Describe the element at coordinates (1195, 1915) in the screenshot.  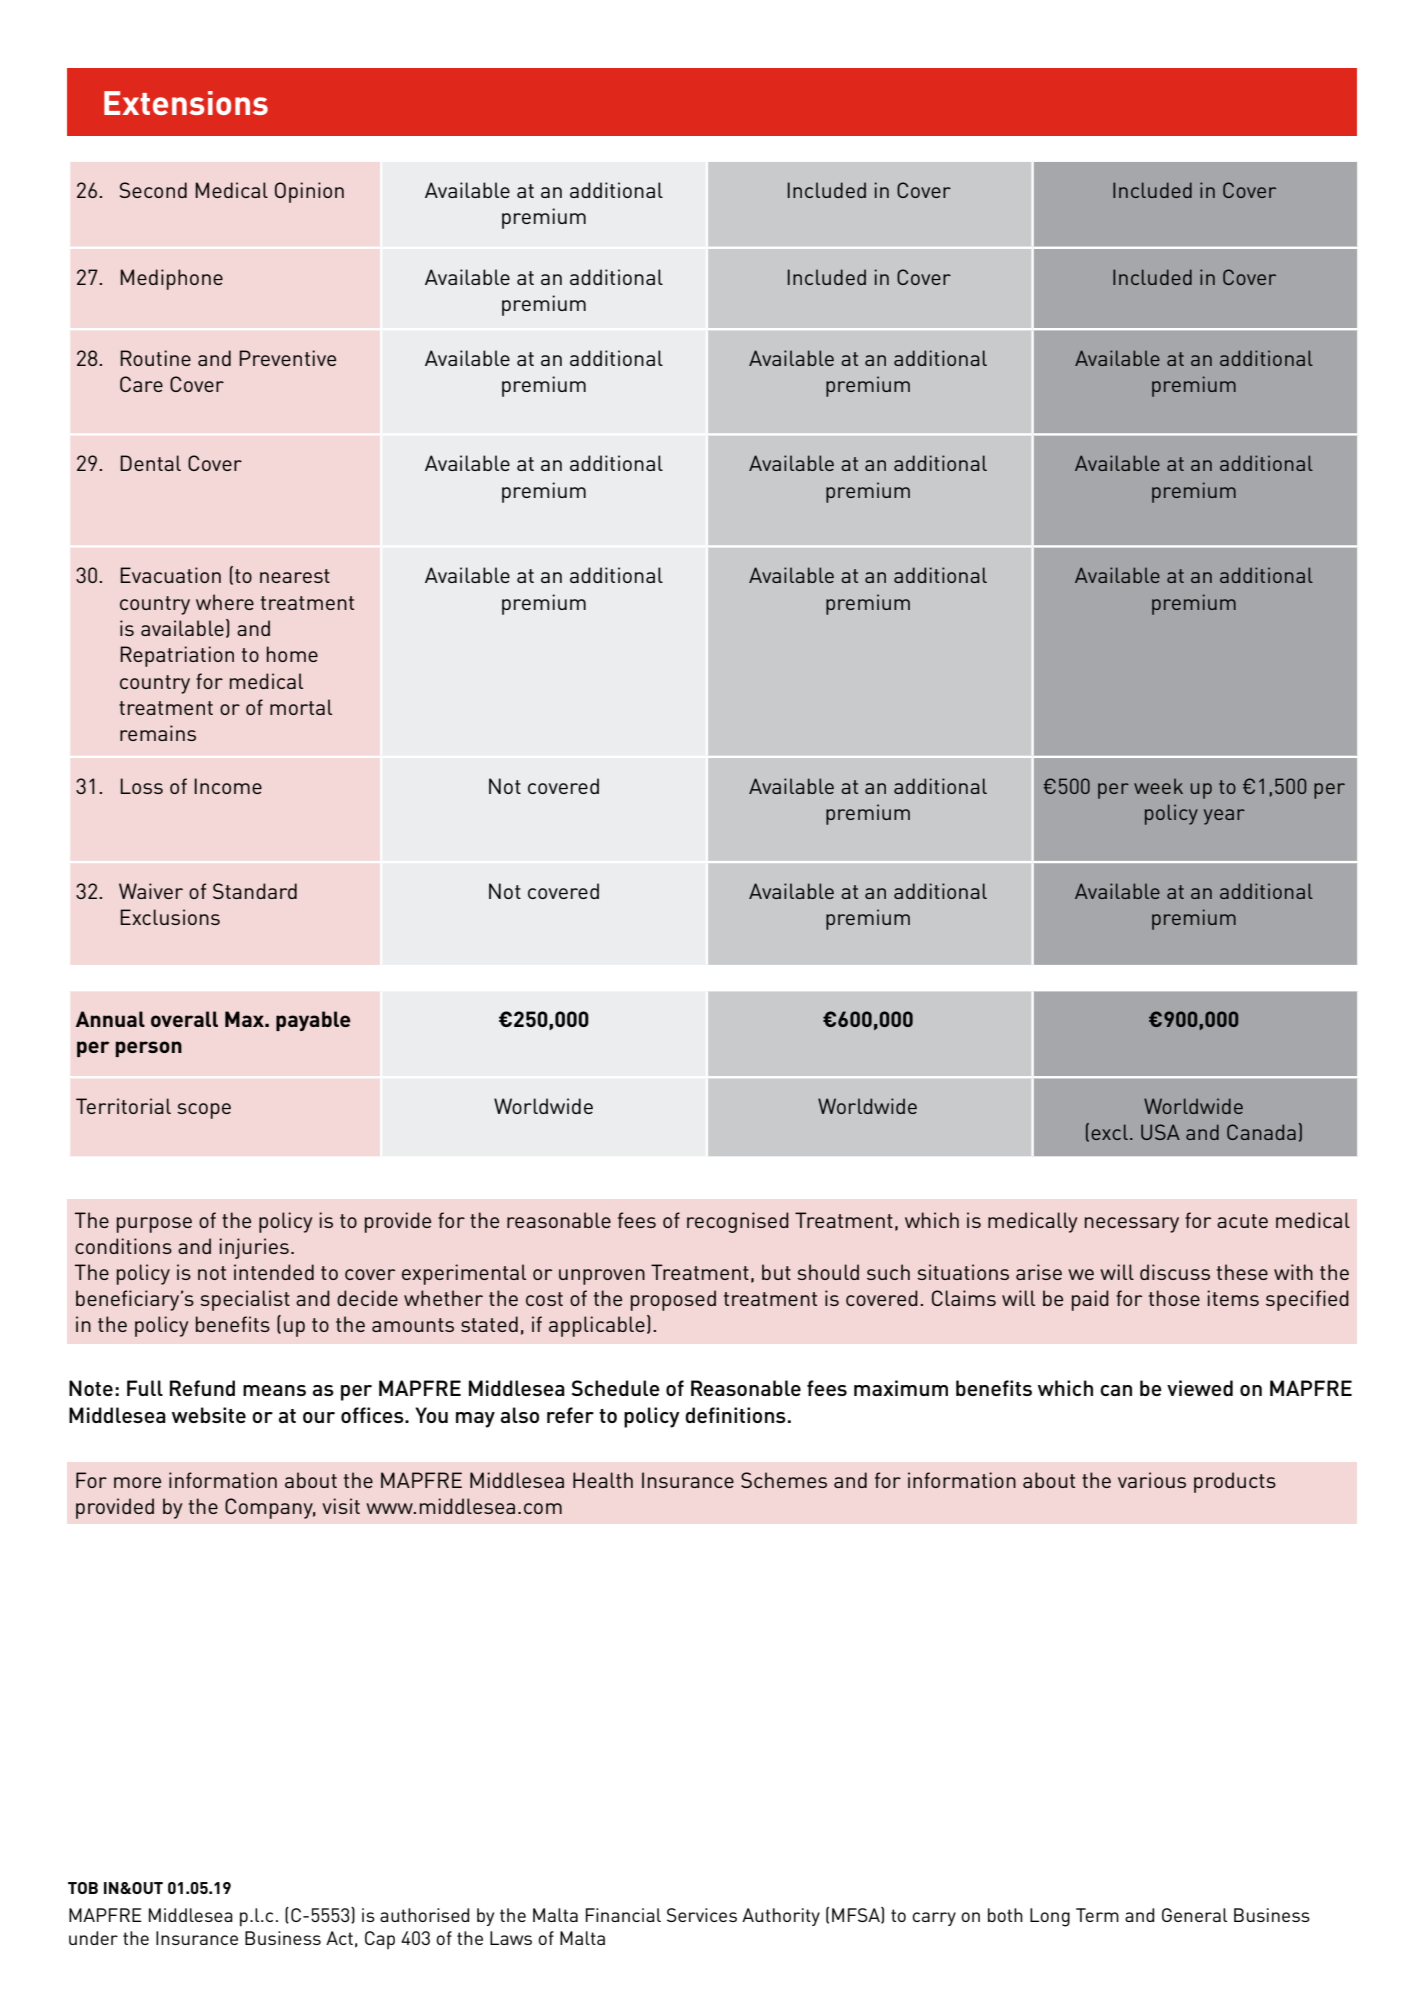
I see `General` at that location.
